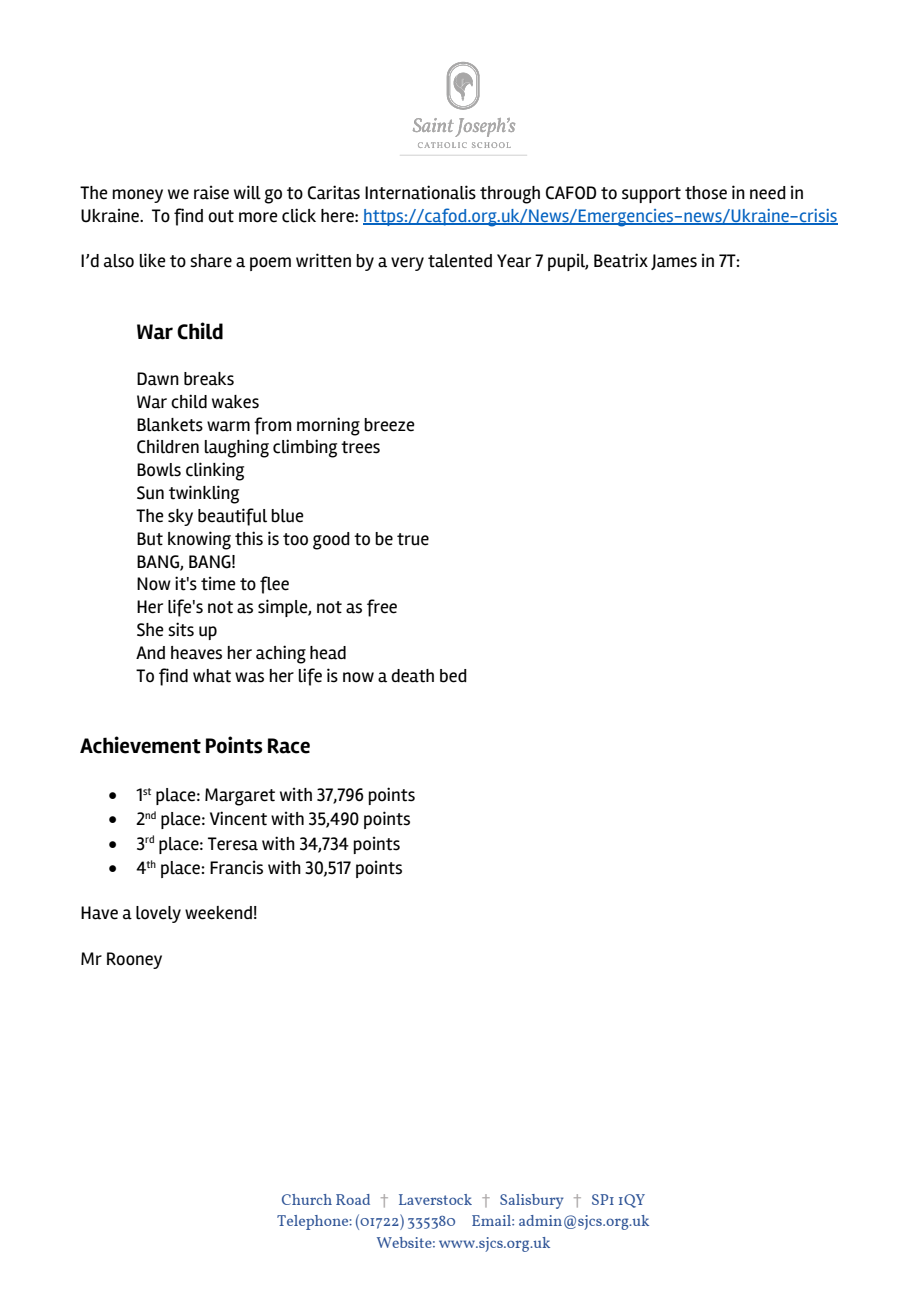  What do you see at coordinates (412, 676) in the screenshot?
I see `death` at bounding box center [412, 676].
